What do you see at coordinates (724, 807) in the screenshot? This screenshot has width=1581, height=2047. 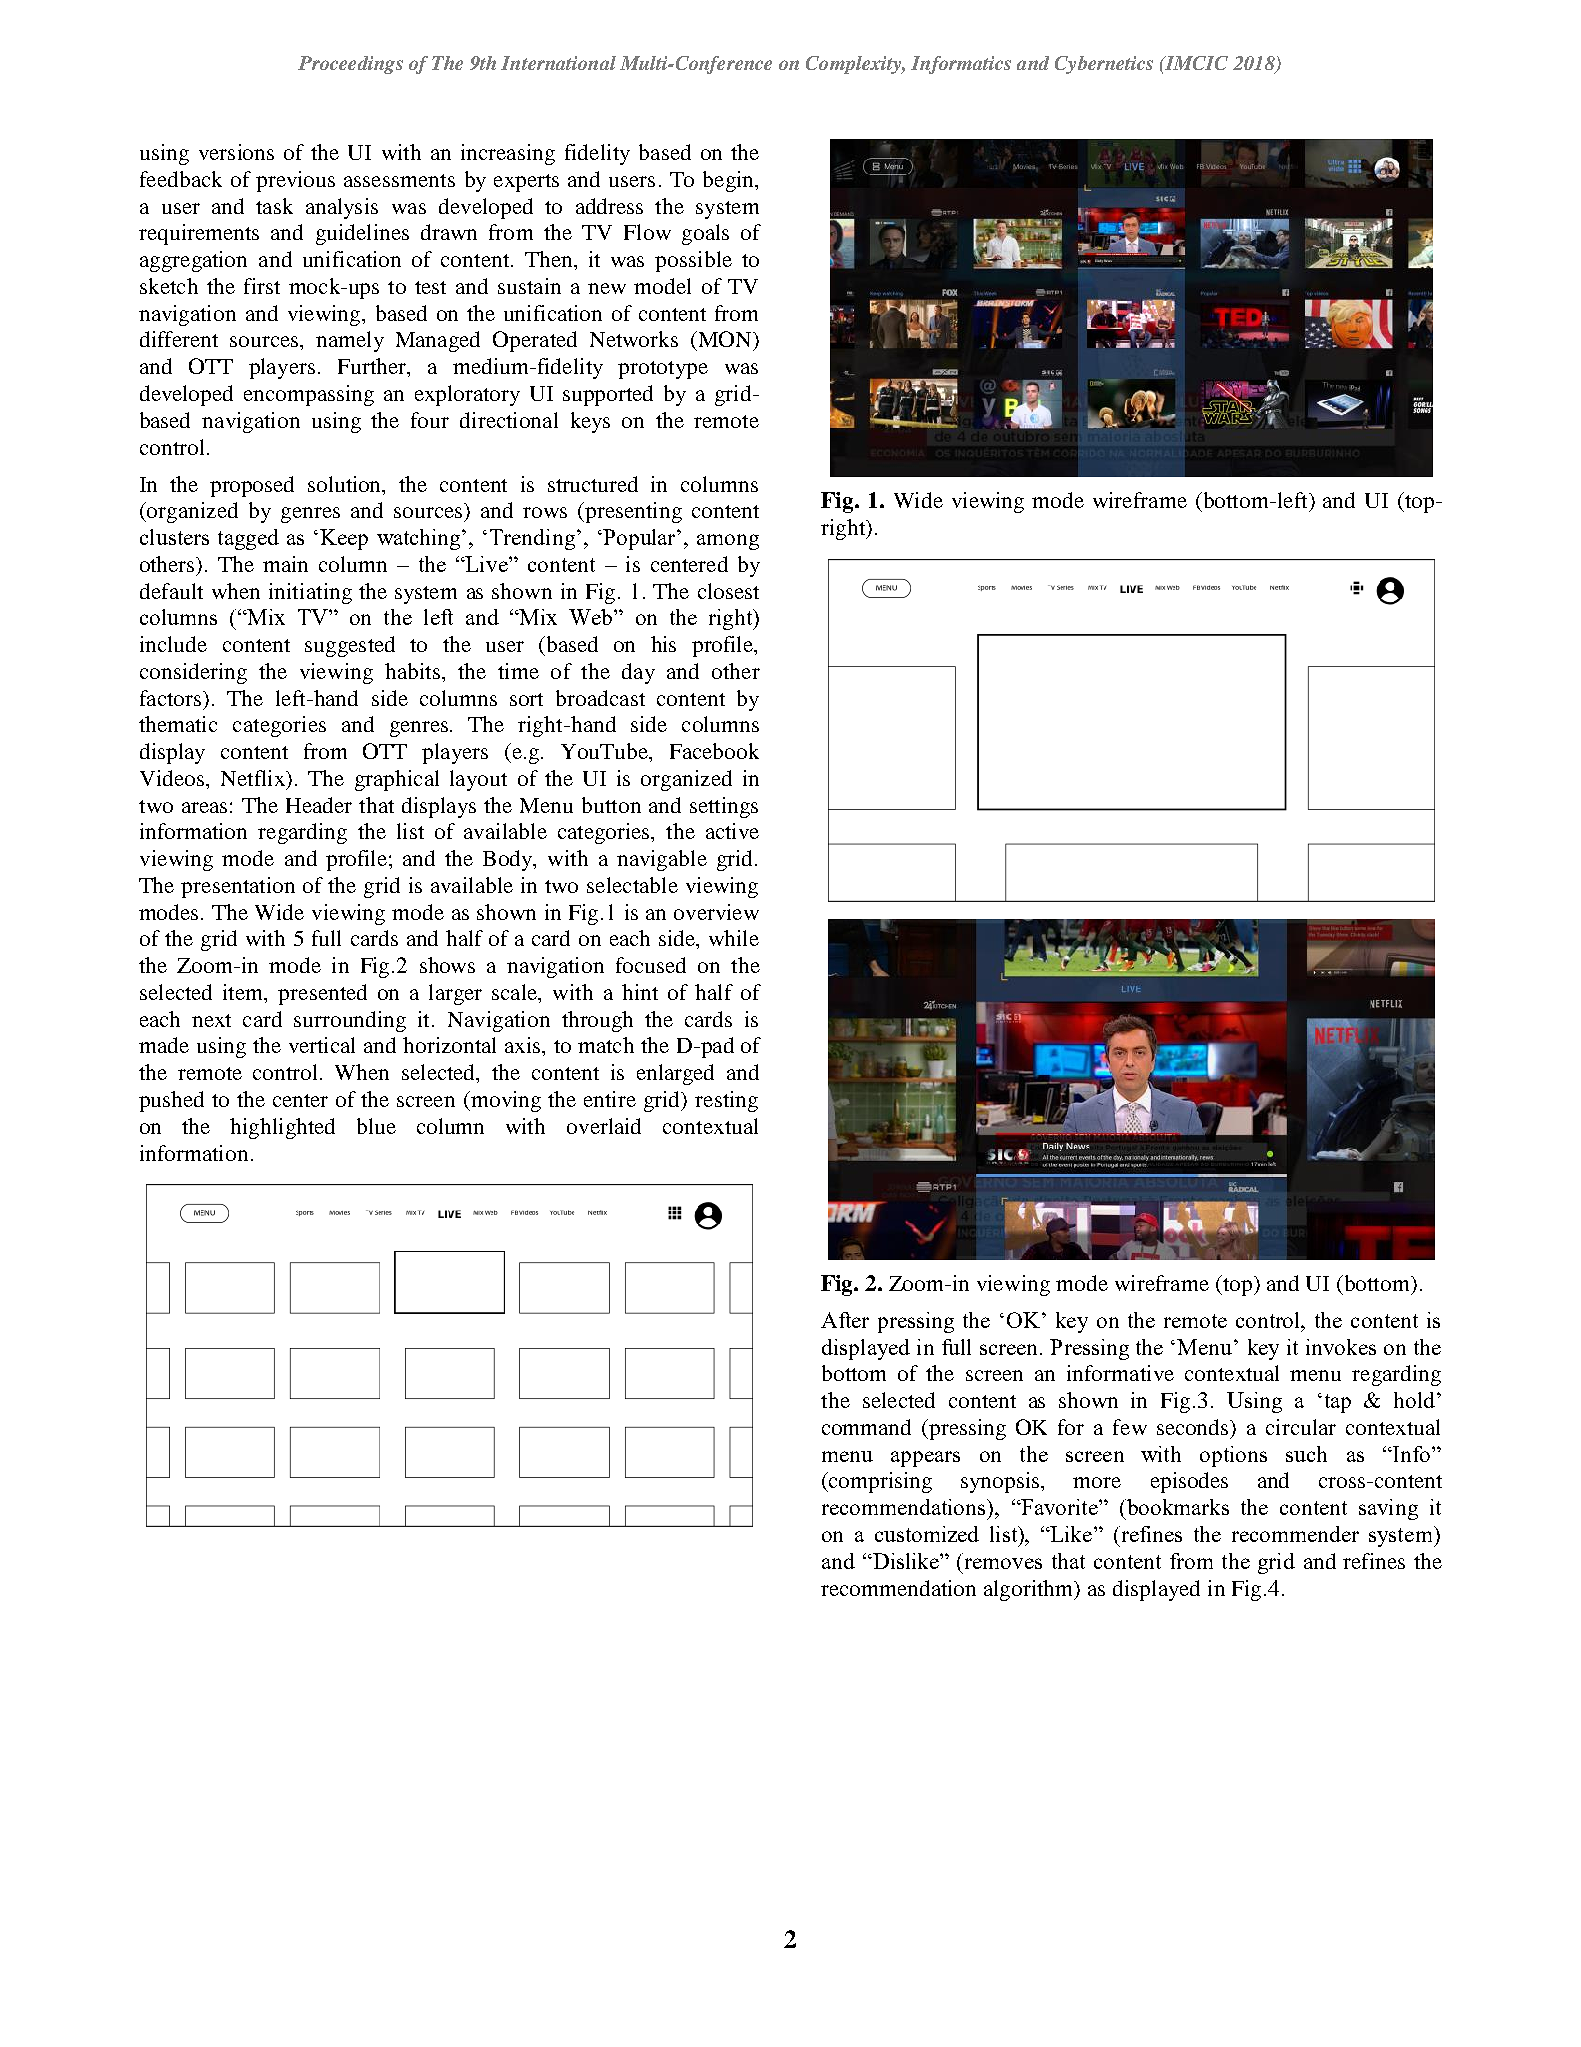 I see `settings` at bounding box center [724, 807].
